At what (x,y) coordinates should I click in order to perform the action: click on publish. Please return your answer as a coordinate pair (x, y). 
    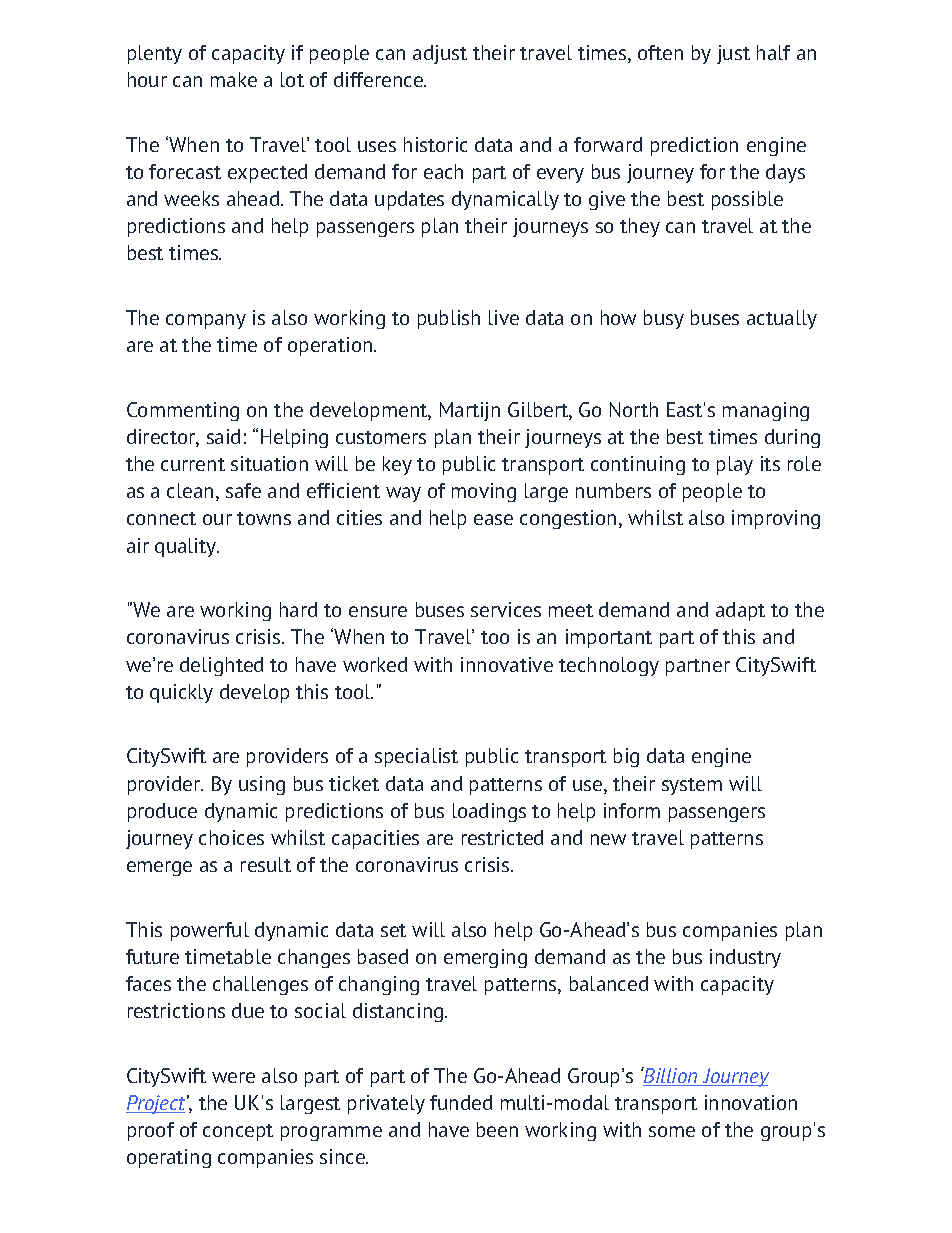
    Looking at the image, I should click on (449, 319).
